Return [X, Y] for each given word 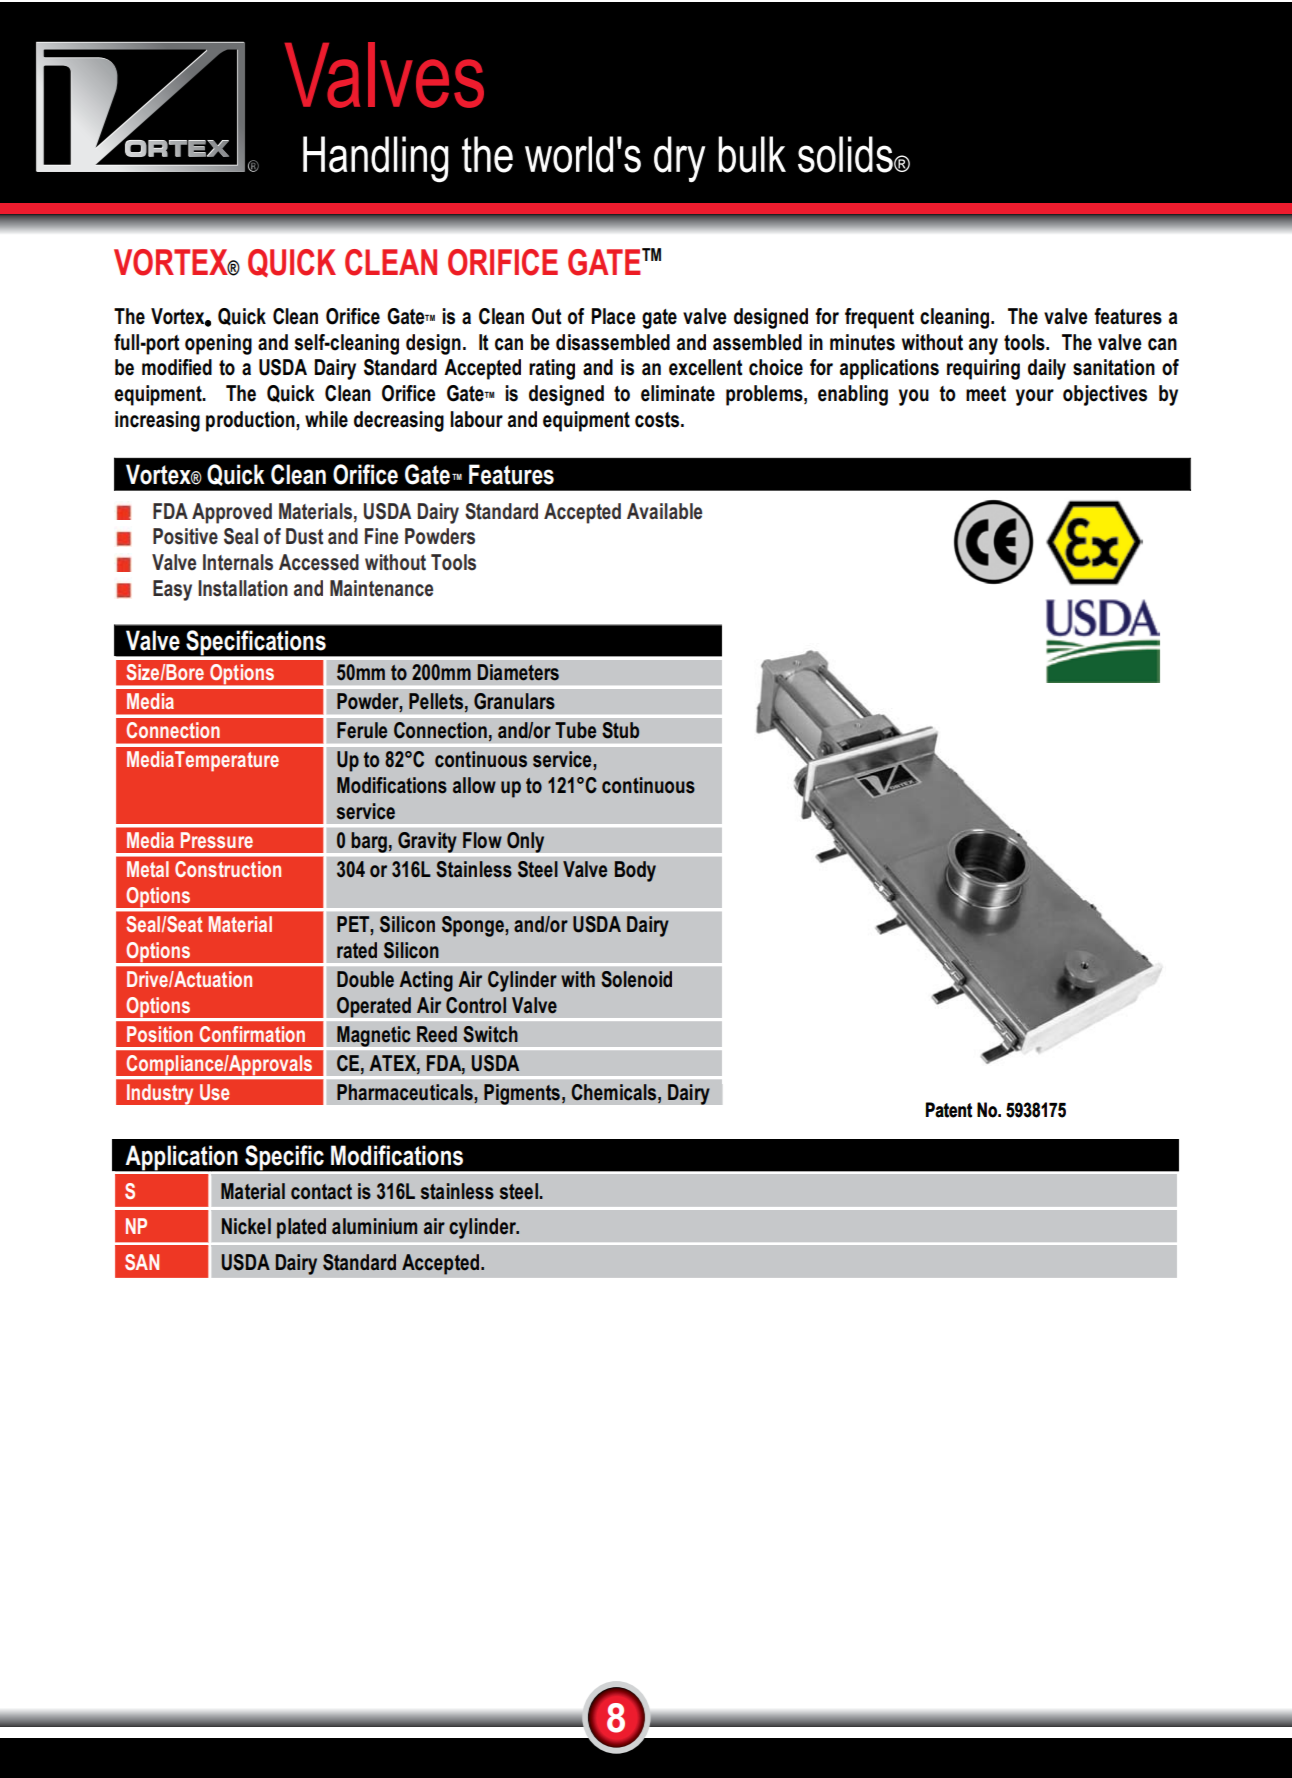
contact [321, 1192]
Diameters [518, 672]
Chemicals [615, 1092]
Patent [949, 1110]
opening [218, 344]
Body [635, 871]
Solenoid [636, 979]
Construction [228, 869]
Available [664, 511]
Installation [243, 588]
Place [613, 316]
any [983, 346]
